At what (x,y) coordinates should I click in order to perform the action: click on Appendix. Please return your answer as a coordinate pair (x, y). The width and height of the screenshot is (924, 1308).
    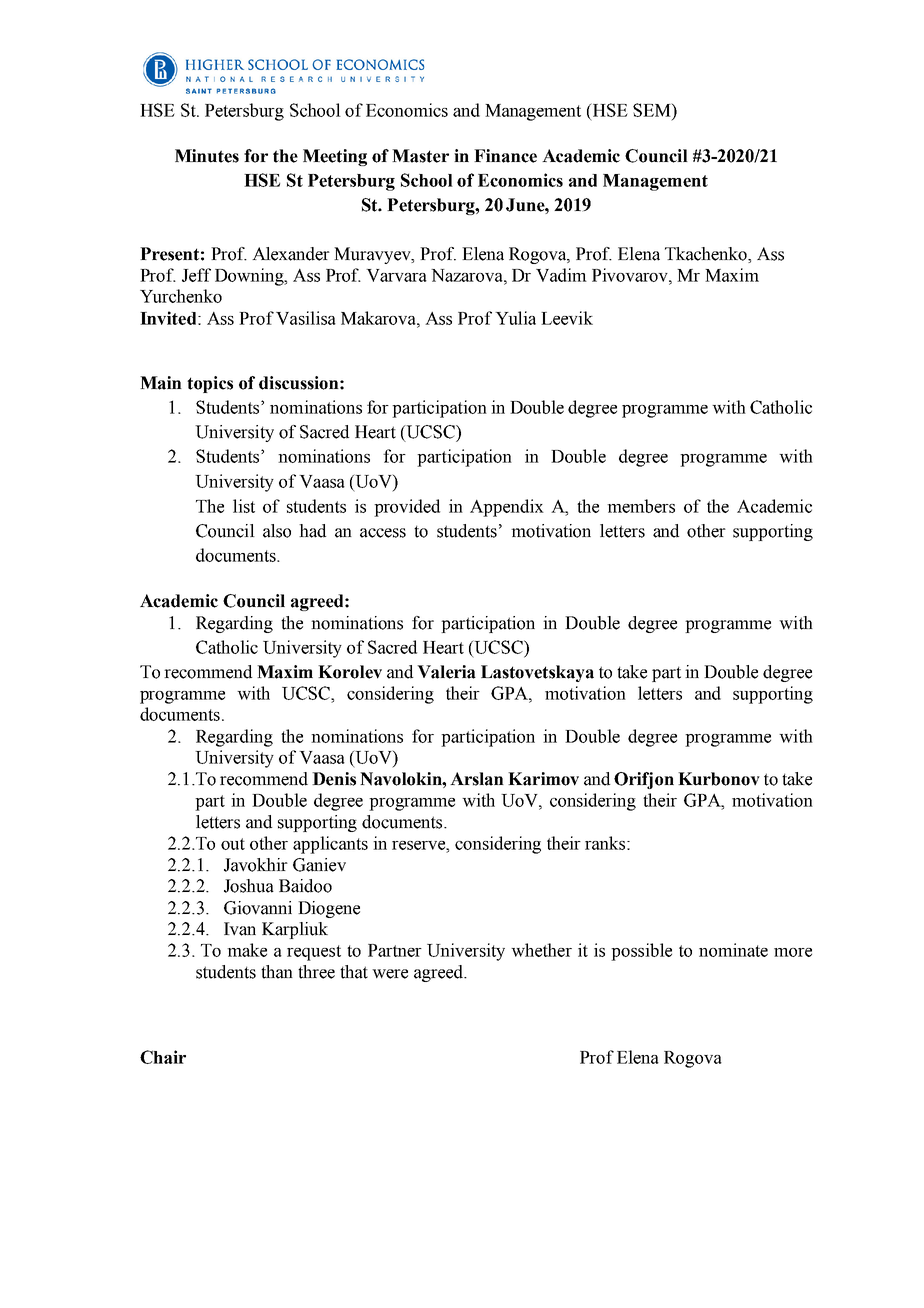
    Looking at the image, I should click on (507, 508).
